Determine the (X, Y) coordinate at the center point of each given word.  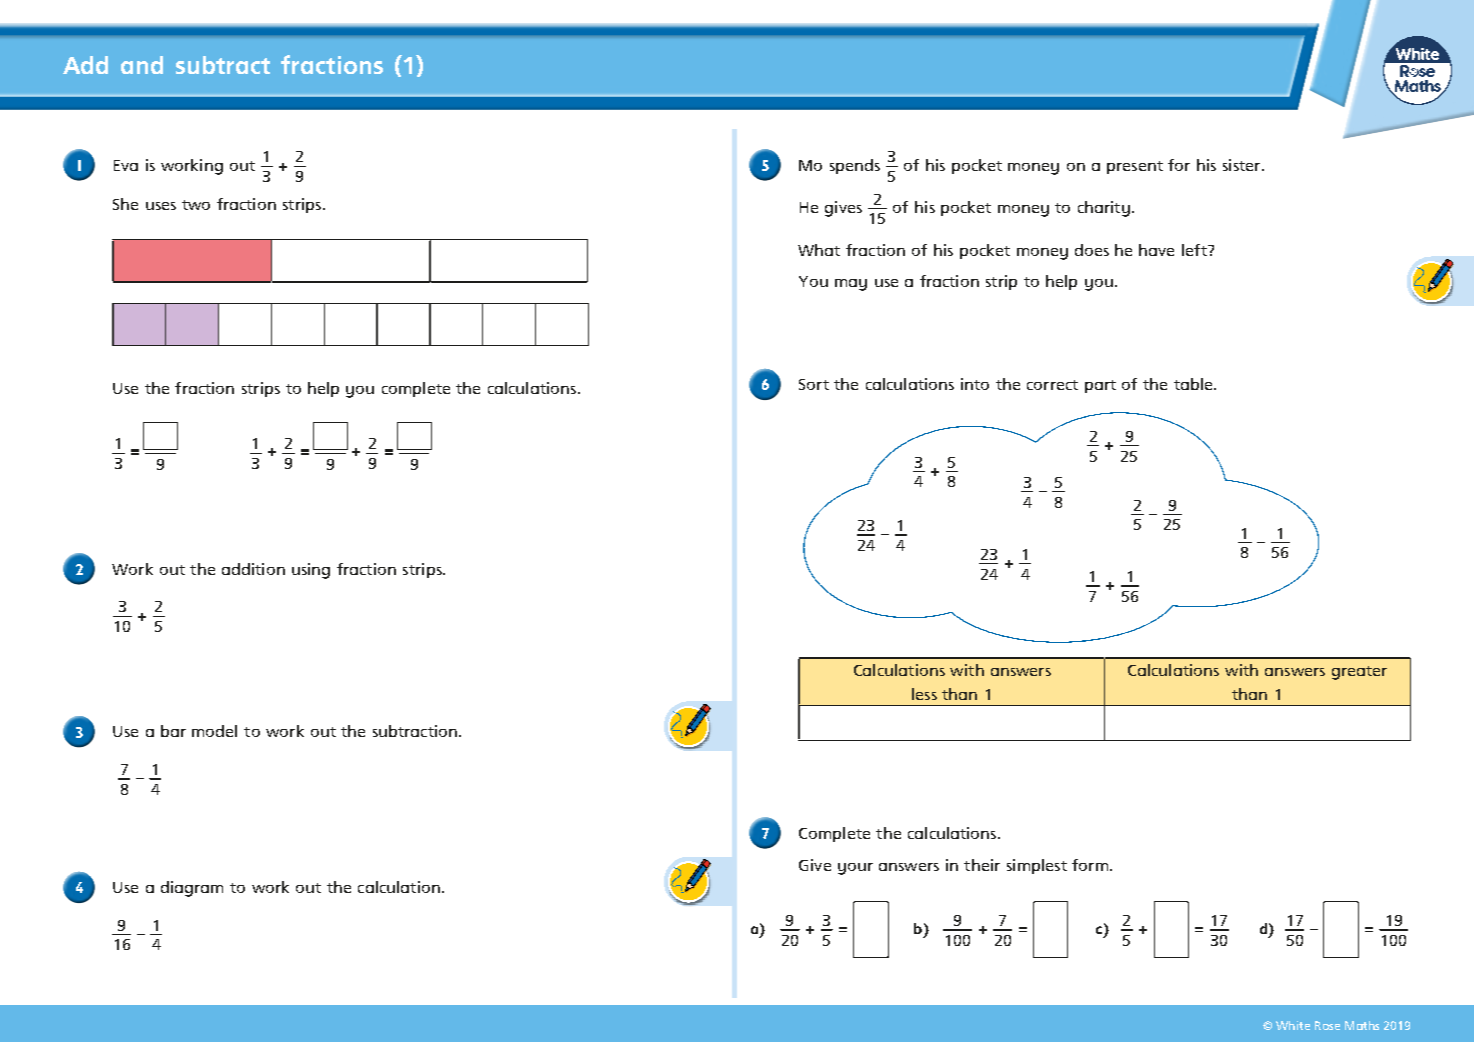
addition (253, 569)
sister (1243, 165)
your (855, 869)
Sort (814, 384)
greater (1359, 673)
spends (855, 166)
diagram (192, 889)
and (142, 65)
